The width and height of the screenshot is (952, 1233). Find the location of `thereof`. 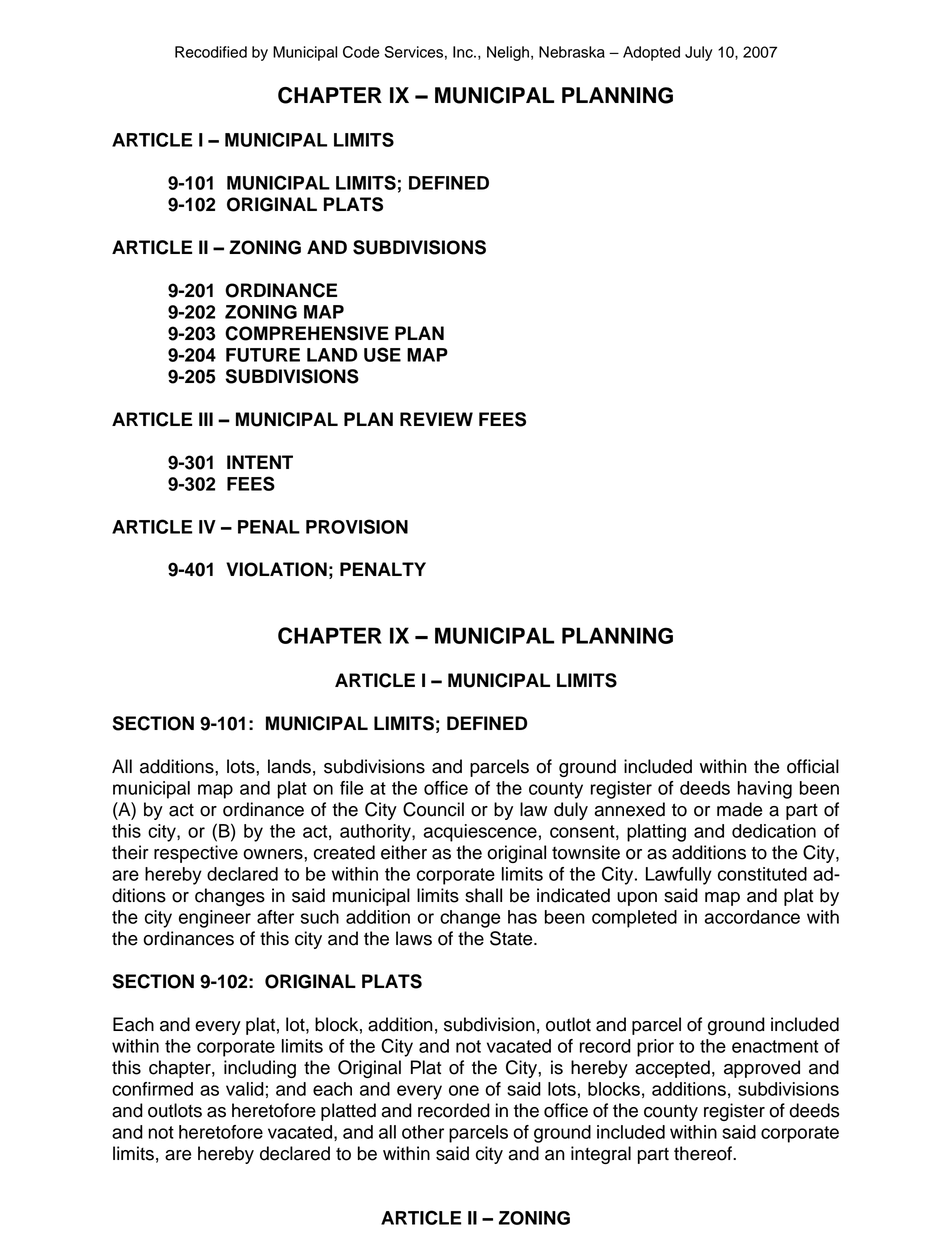

thereof is located at coordinates (704, 1153).
